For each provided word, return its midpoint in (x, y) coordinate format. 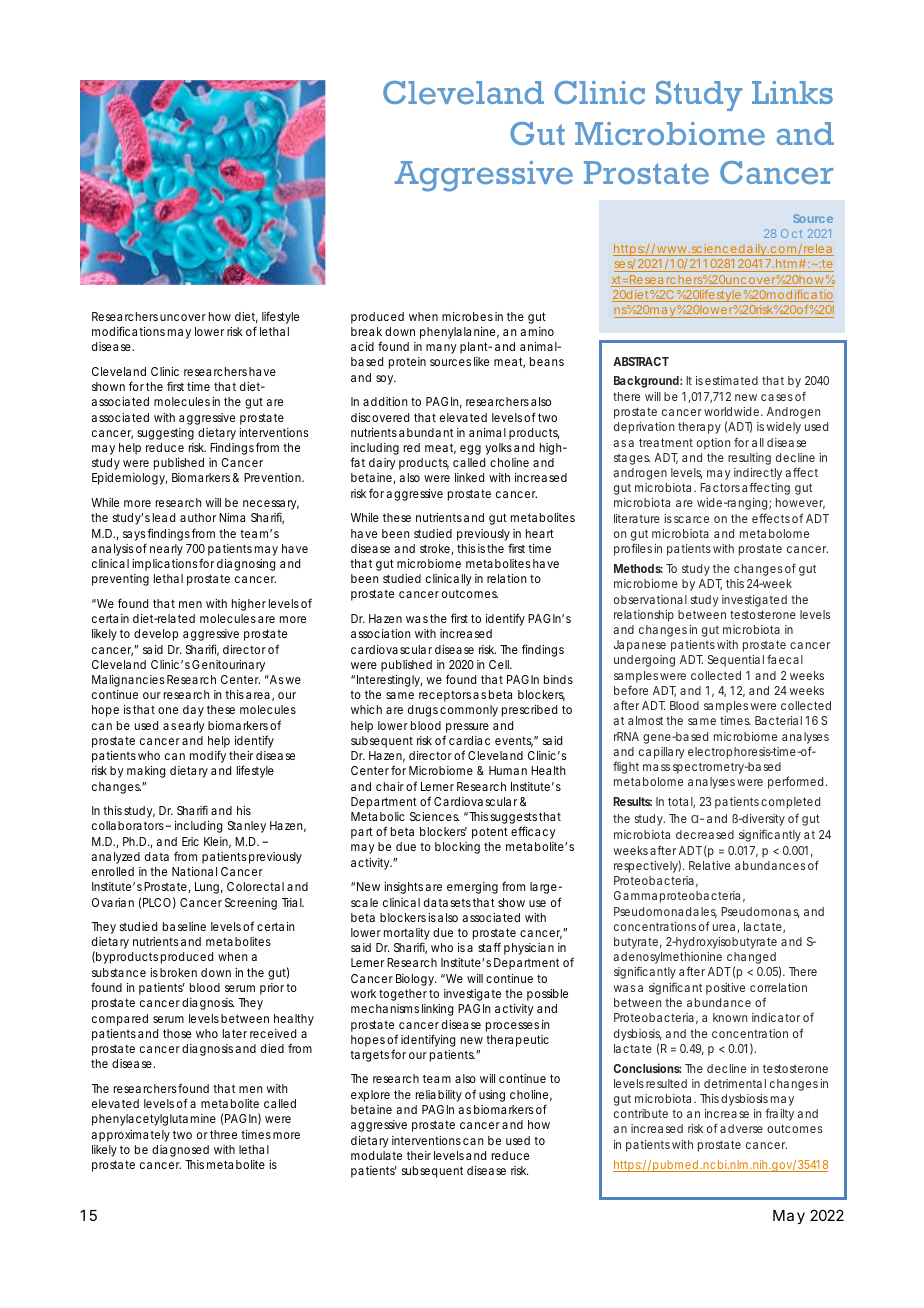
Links (792, 92)
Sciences (435, 816)
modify (208, 756)
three (223, 1134)
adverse (741, 1128)
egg (470, 450)
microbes (467, 316)
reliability (439, 1096)
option (713, 444)
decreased (705, 834)
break (366, 331)
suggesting (165, 434)
